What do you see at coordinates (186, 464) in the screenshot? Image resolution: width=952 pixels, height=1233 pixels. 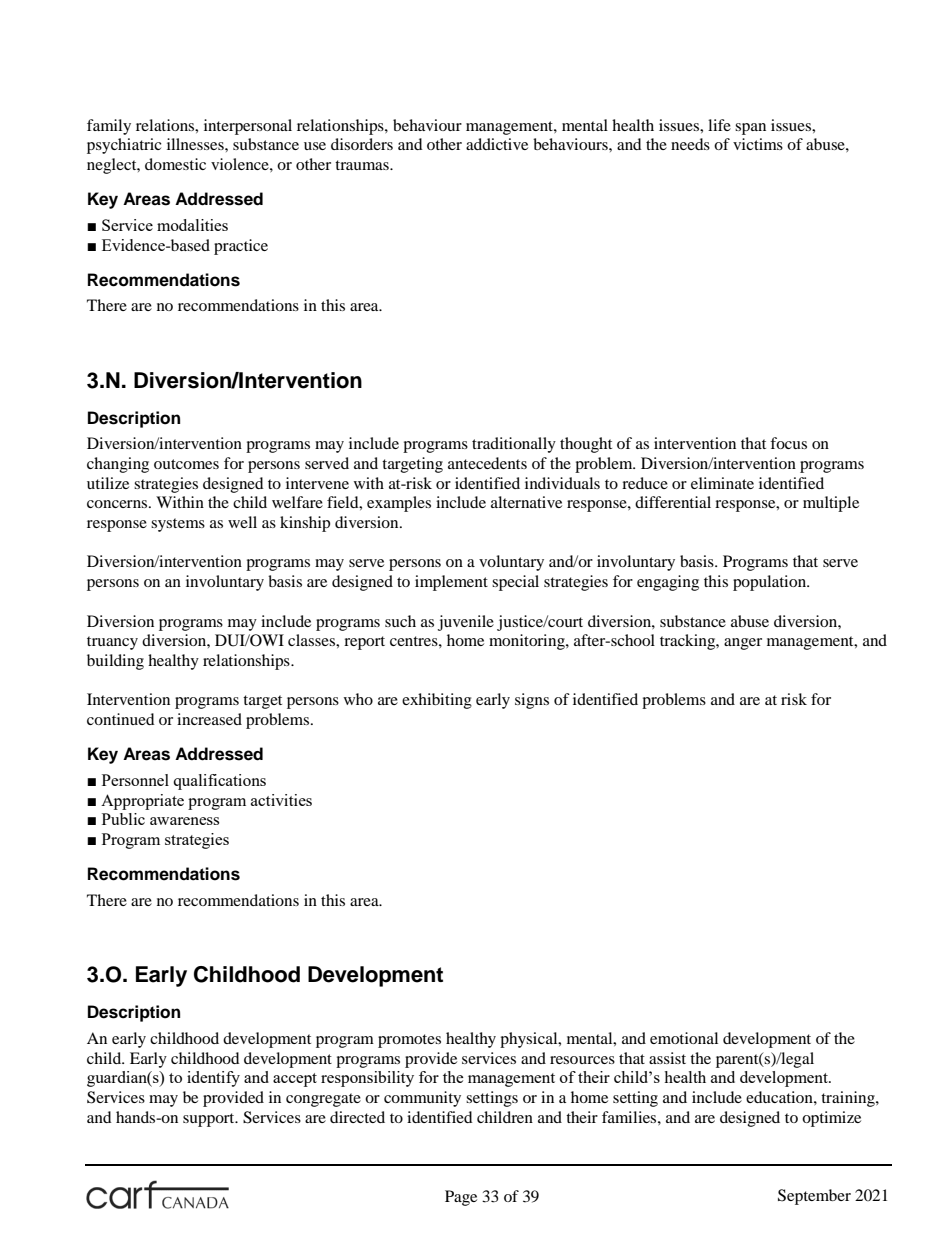 I see `outcomes` at bounding box center [186, 464].
